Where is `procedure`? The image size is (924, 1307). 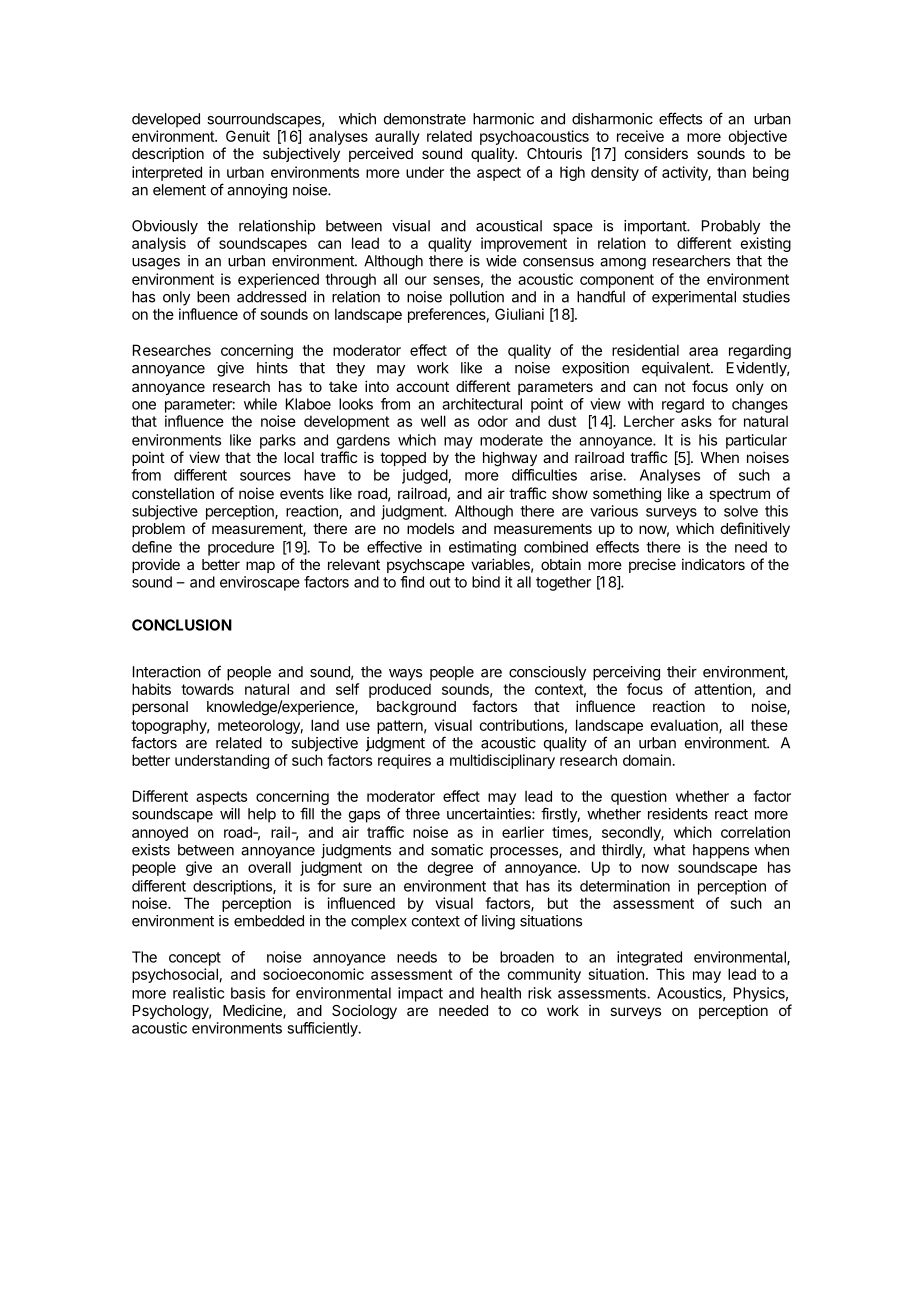 procedure is located at coordinates (241, 548).
